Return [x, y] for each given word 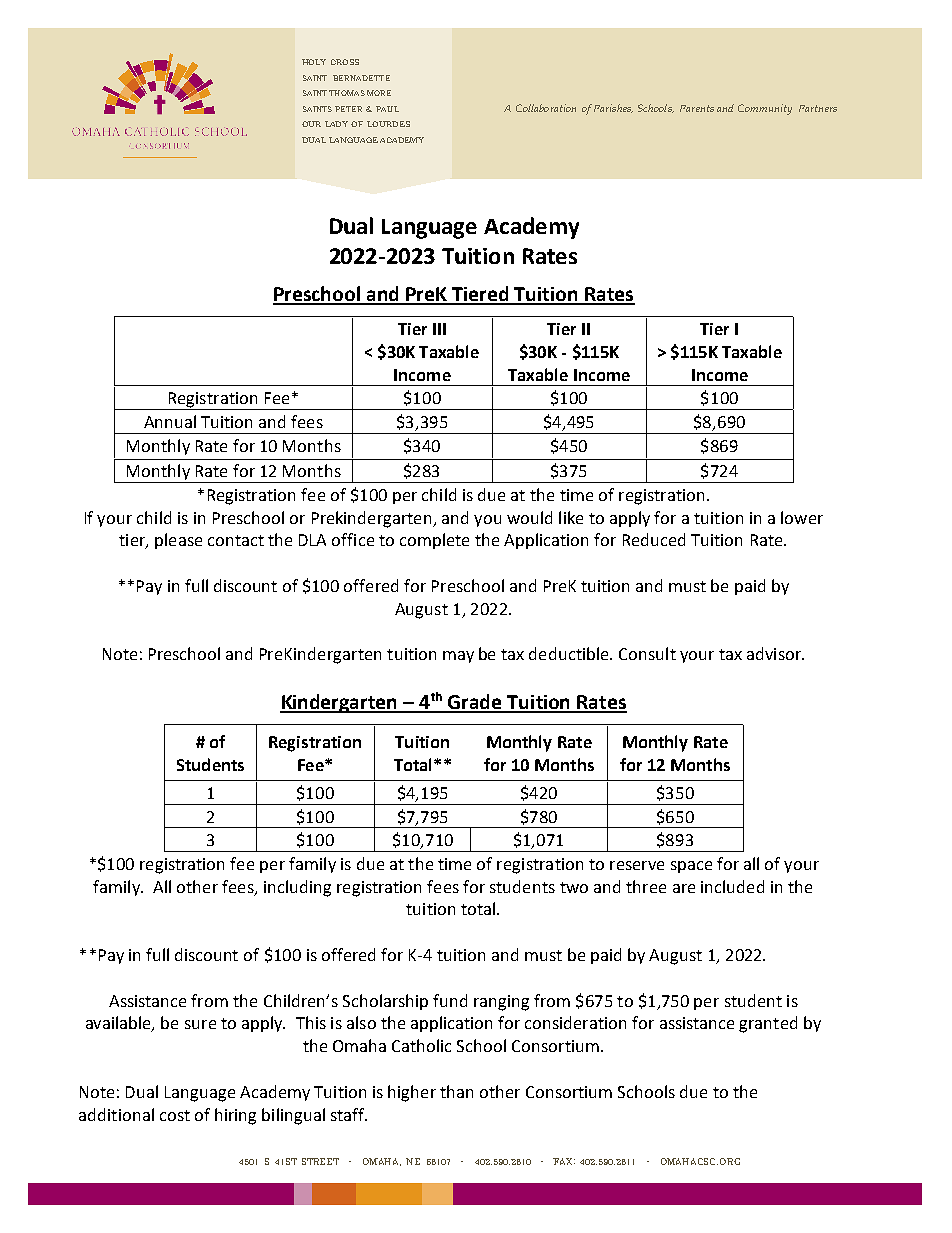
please [178, 541]
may [458, 657]
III [439, 329]
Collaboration [546, 108]
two [574, 887]
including [297, 888]
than [456, 1091]
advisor [775, 653]
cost [175, 1115]
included [732, 886]
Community [765, 109]
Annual [170, 421]
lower [802, 517]
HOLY [314, 62]
